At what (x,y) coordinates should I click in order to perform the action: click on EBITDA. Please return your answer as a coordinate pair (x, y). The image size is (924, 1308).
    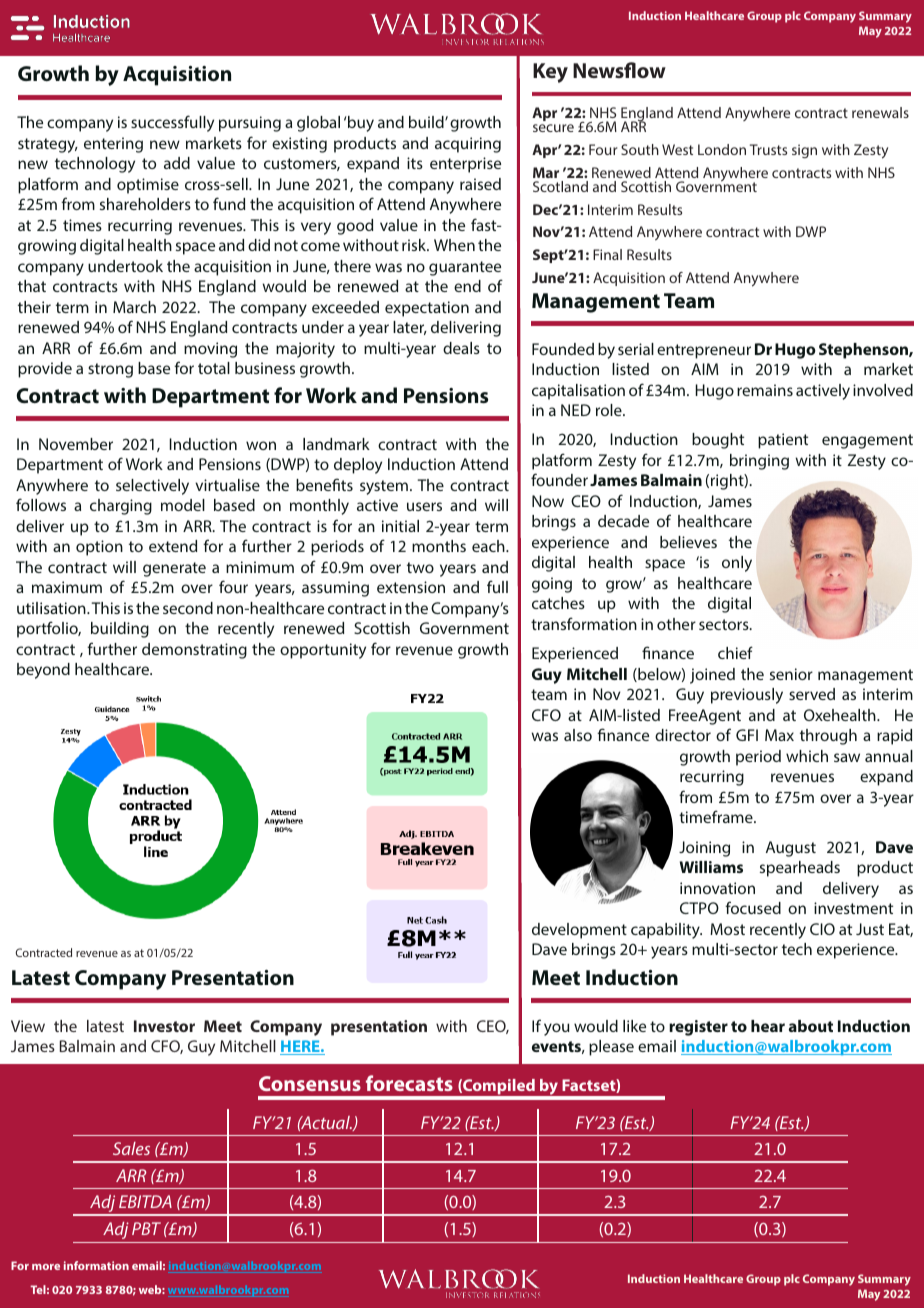
    Looking at the image, I should click on (145, 1201).
